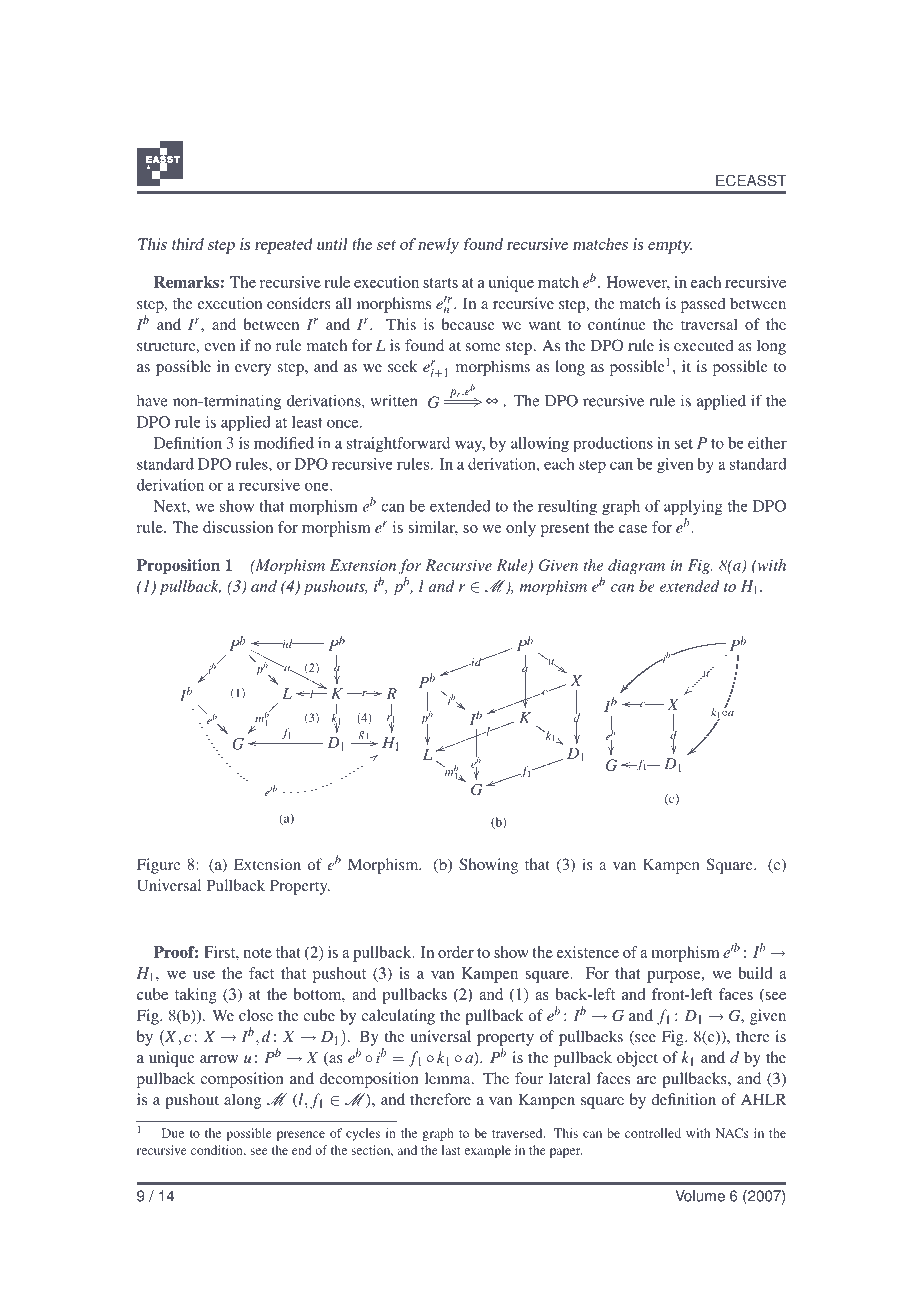 The height and width of the image is (1308, 924). What do you see at coordinates (456, 952) in the image?
I see `order` at bounding box center [456, 952].
